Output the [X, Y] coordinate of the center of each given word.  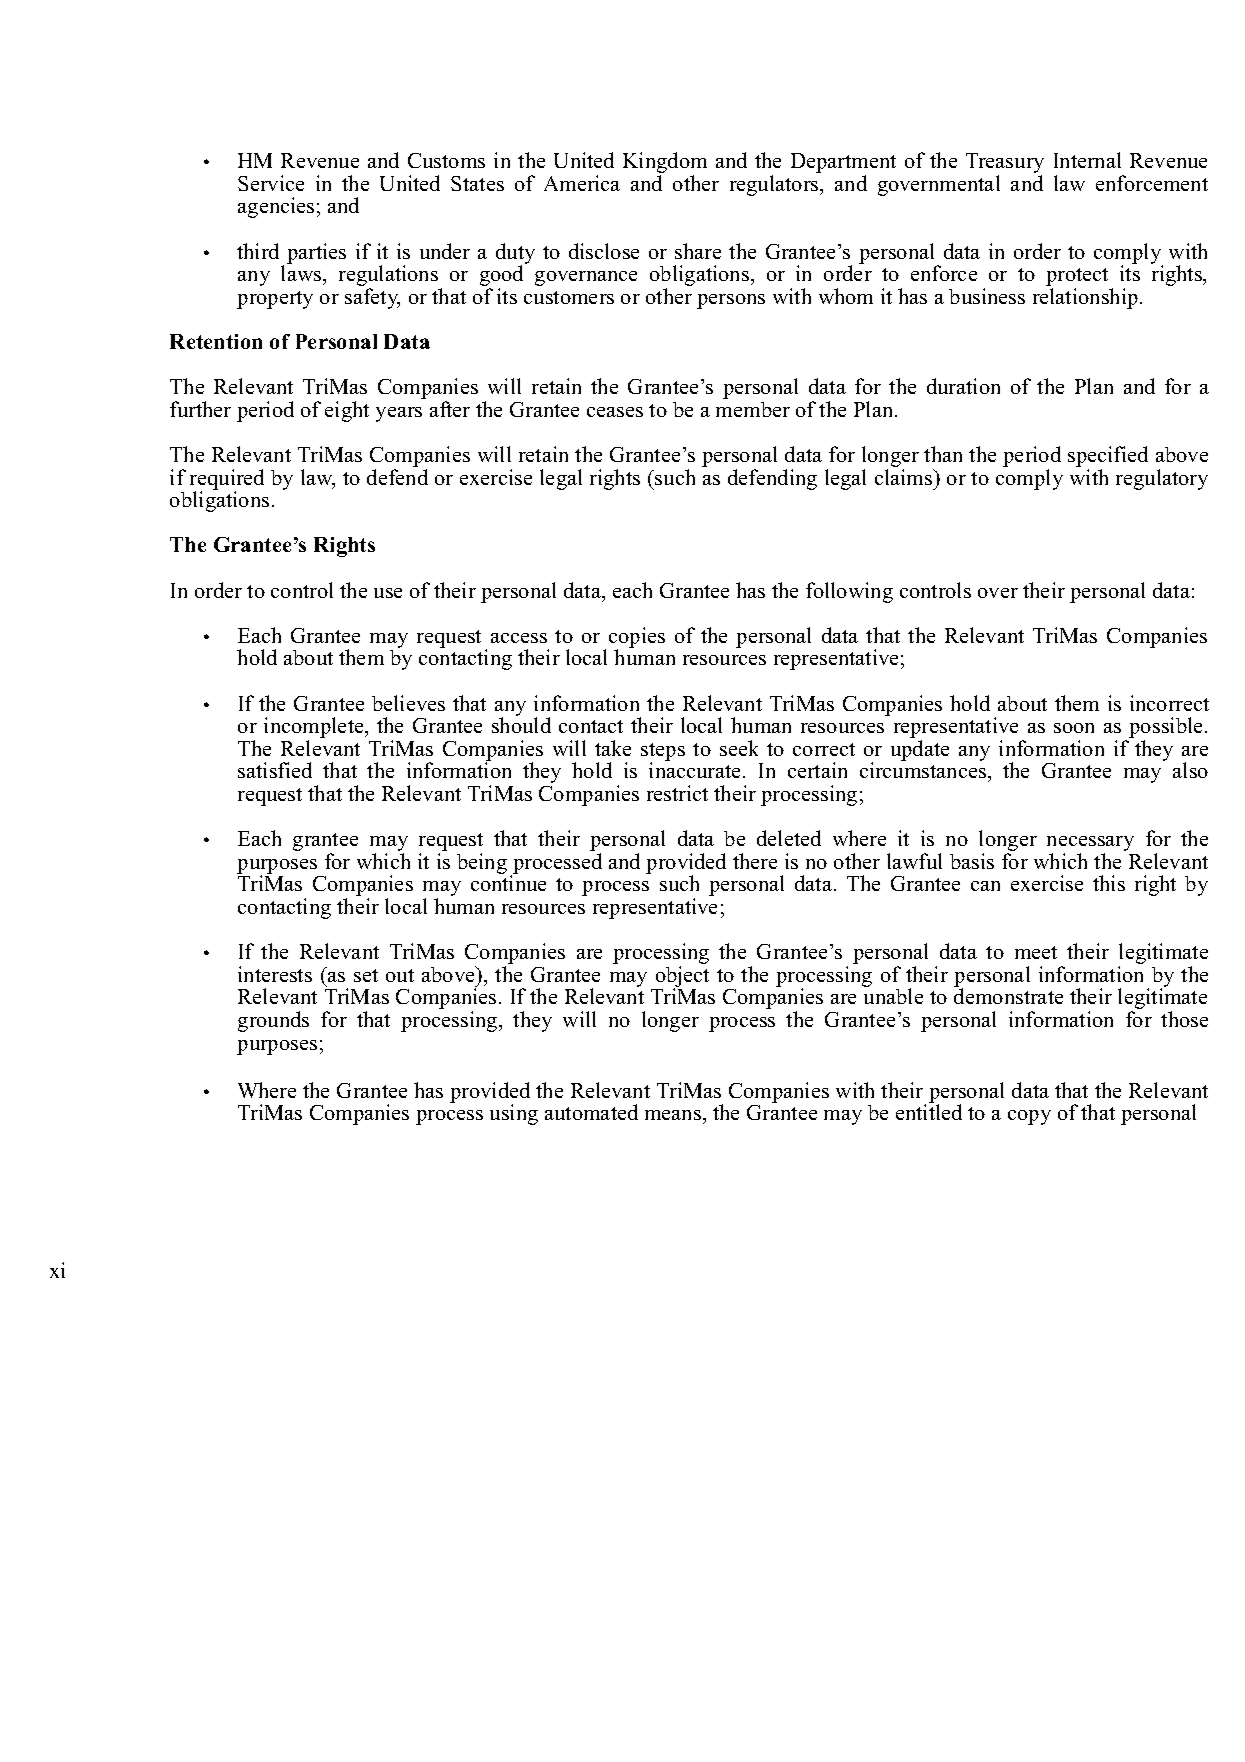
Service [271, 183]
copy [1029, 1117]
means [673, 1115]
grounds [273, 1021]
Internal [1087, 160]
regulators [775, 185]
